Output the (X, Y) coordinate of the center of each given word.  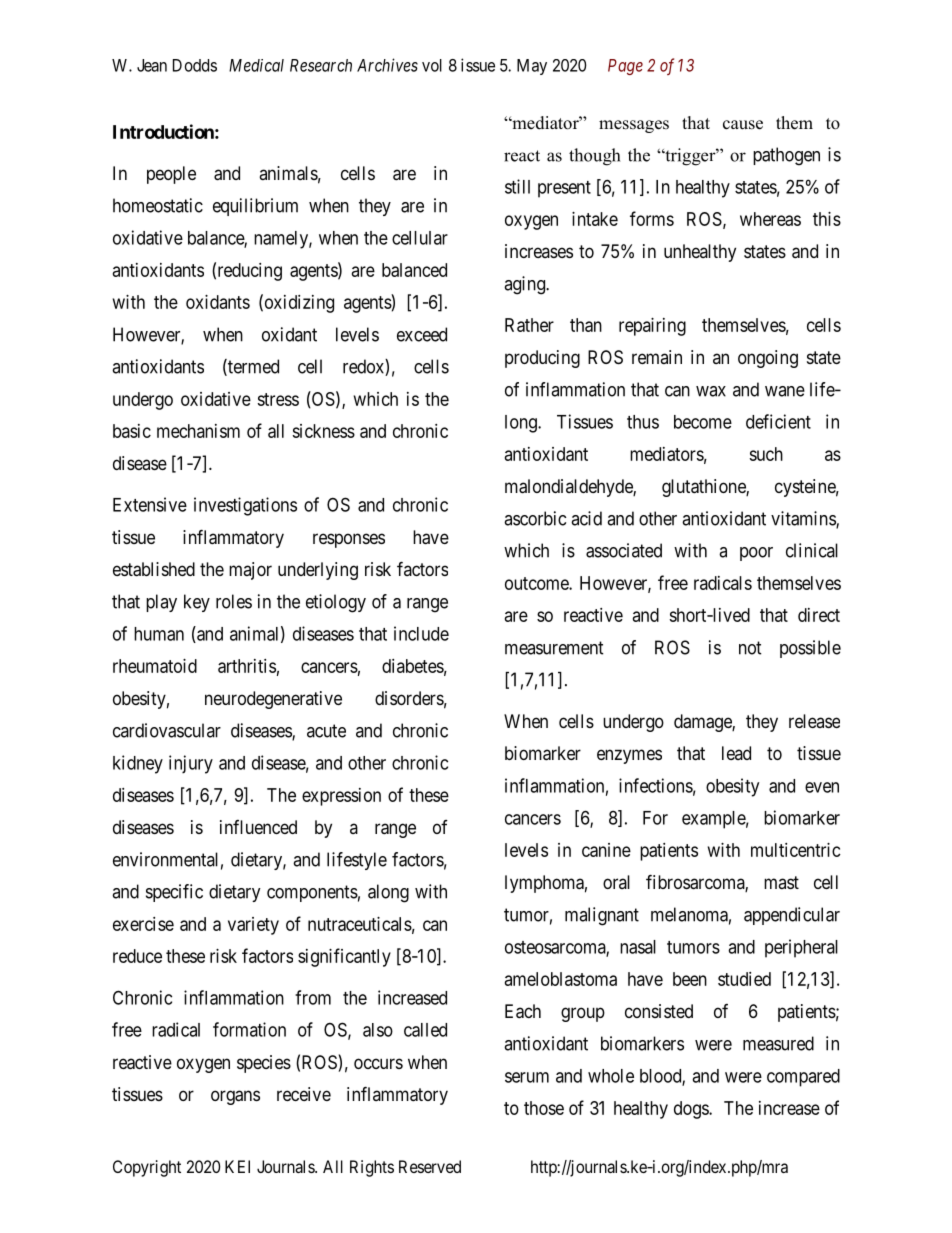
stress (278, 399)
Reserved (430, 1166)
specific (174, 893)
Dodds (195, 65)
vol (432, 65)
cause (743, 125)
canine (606, 850)
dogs (692, 1110)
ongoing (768, 359)
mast (781, 882)
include (421, 633)
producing (542, 359)
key (197, 603)
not (750, 648)
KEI (237, 1166)
